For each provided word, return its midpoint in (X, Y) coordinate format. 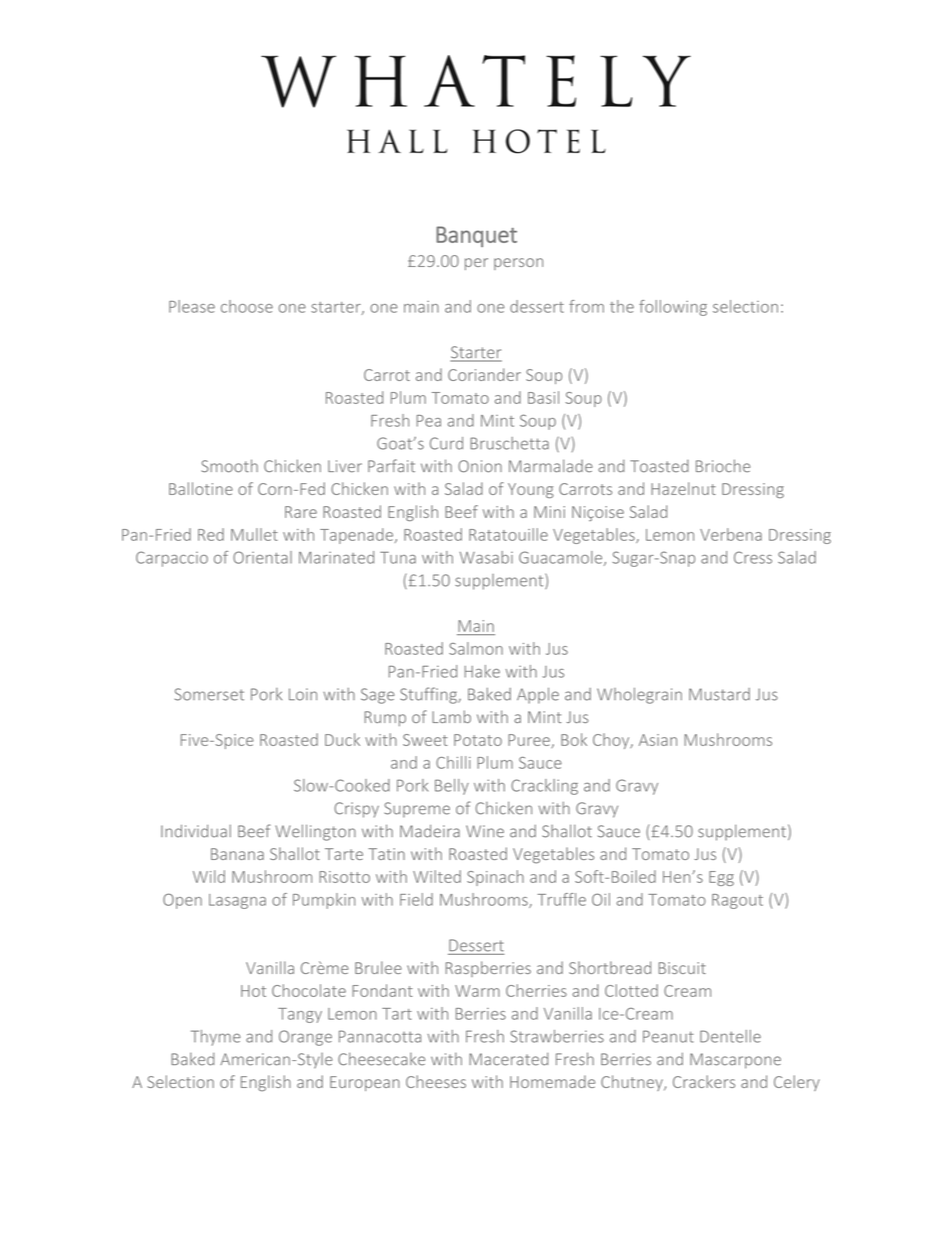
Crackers (704, 1081)
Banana (237, 854)
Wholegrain (639, 696)
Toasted (659, 466)
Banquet (476, 236)
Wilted (437, 876)
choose (247, 306)
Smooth (229, 466)
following (673, 308)
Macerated (508, 1059)
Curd (446, 443)
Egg (721, 878)
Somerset (209, 694)
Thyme (215, 1038)
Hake (482, 671)
